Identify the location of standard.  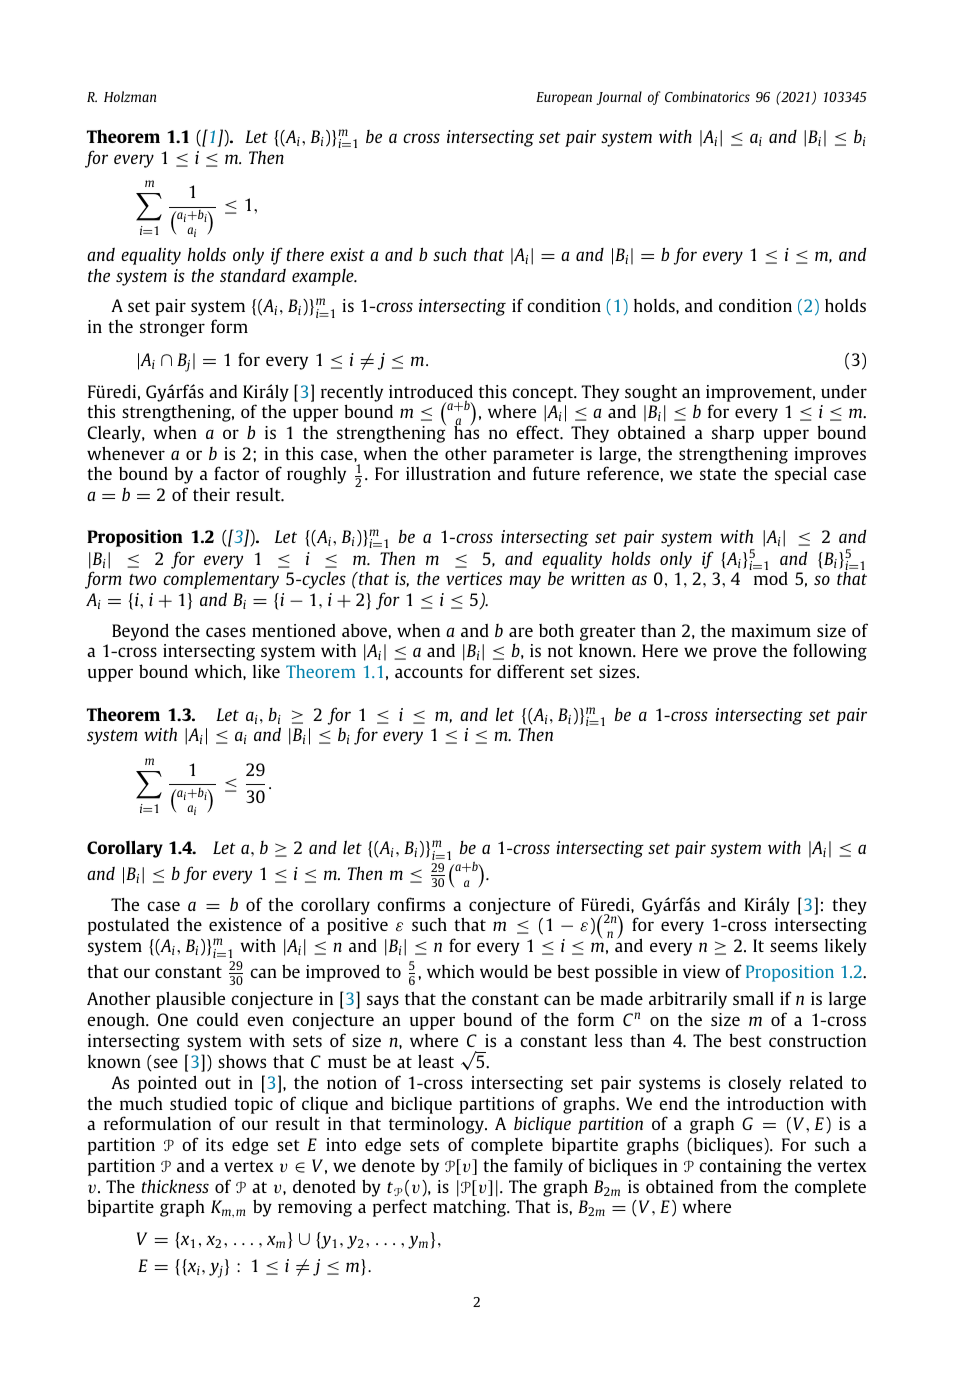
(253, 275).
